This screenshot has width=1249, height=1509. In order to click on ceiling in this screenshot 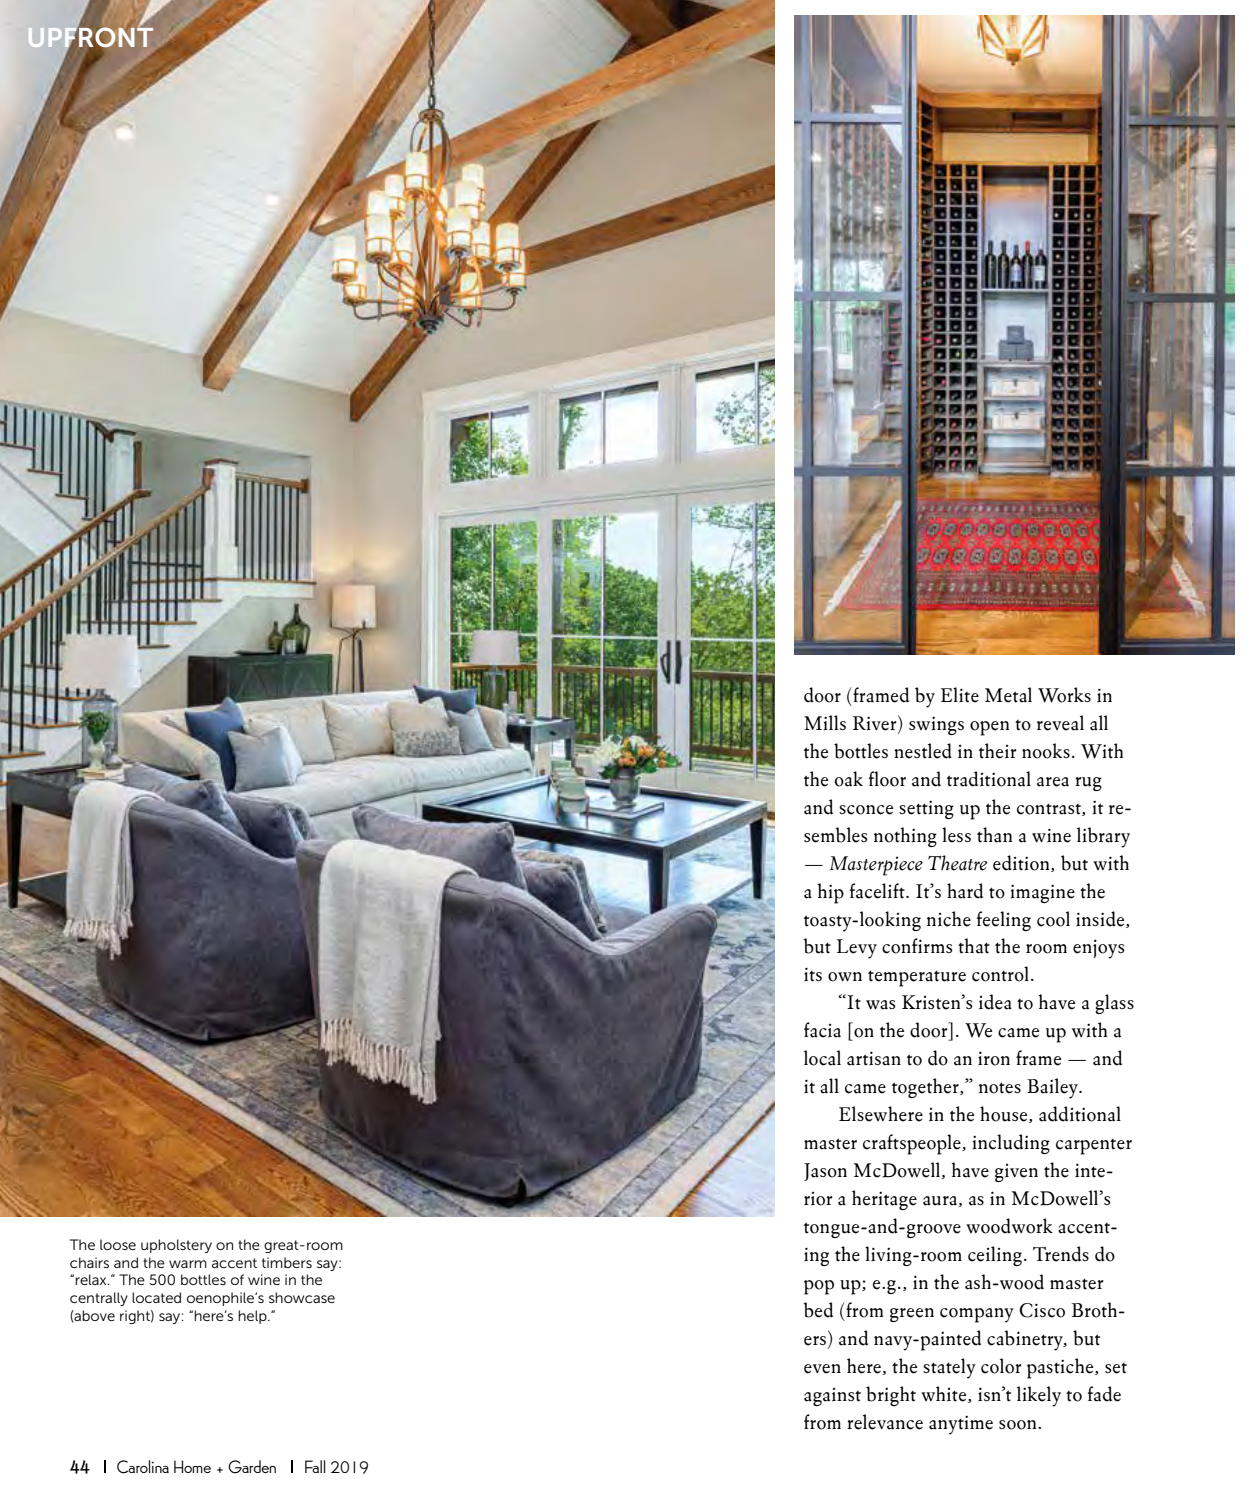, I will do `click(995, 1256)`.
